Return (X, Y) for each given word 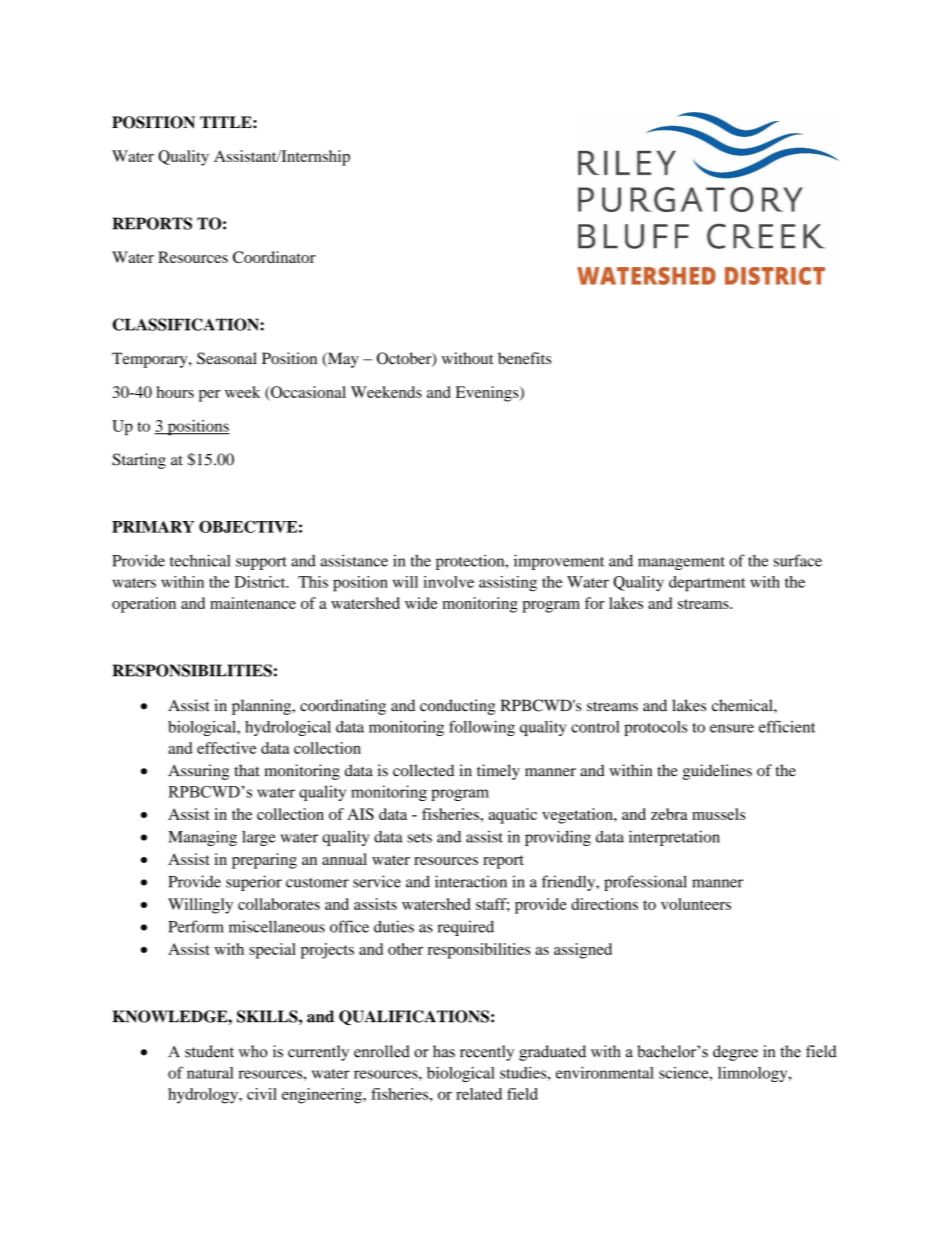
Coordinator (274, 257)
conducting (457, 707)
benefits (524, 358)
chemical (743, 705)
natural (210, 1073)
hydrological (288, 728)
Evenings (488, 394)
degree (735, 1053)
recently (487, 1053)
